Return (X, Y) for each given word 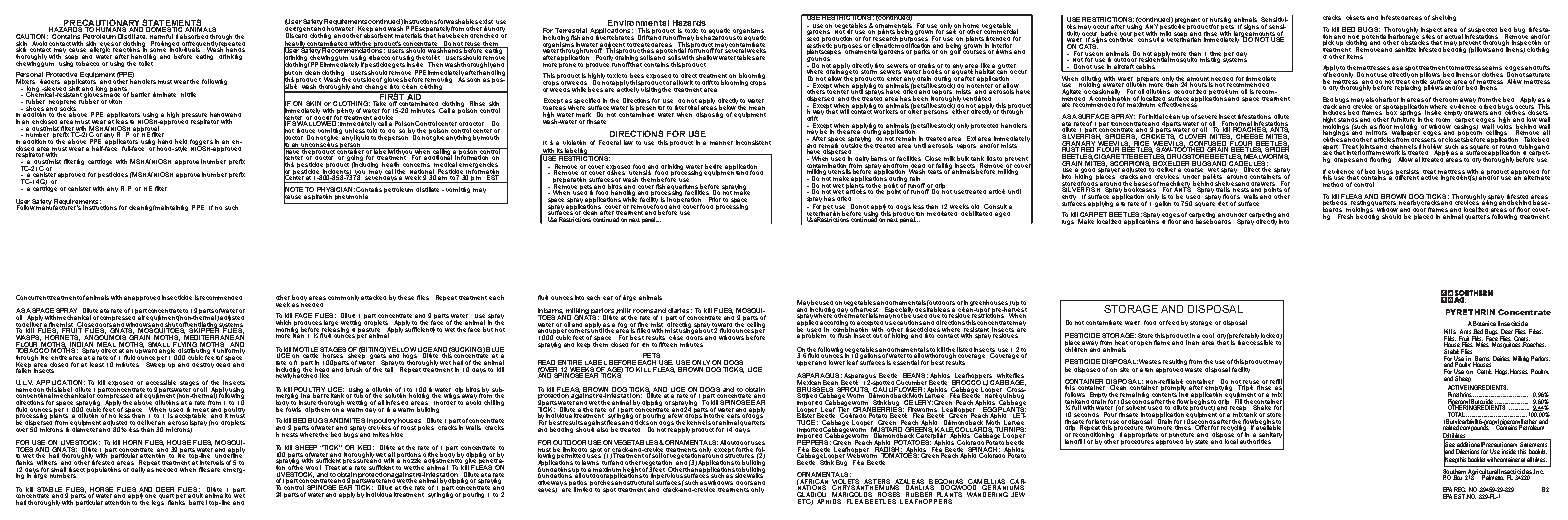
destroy (203, 363)
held (181, 143)
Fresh (1345, 215)
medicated (942, 212)
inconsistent (753, 142)
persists (1407, 173)
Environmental (638, 23)
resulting (1175, 362)
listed (964, 349)
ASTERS (878, 482)
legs (158, 502)
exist (486, 23)
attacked (373, 297)
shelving (1444, 18)
